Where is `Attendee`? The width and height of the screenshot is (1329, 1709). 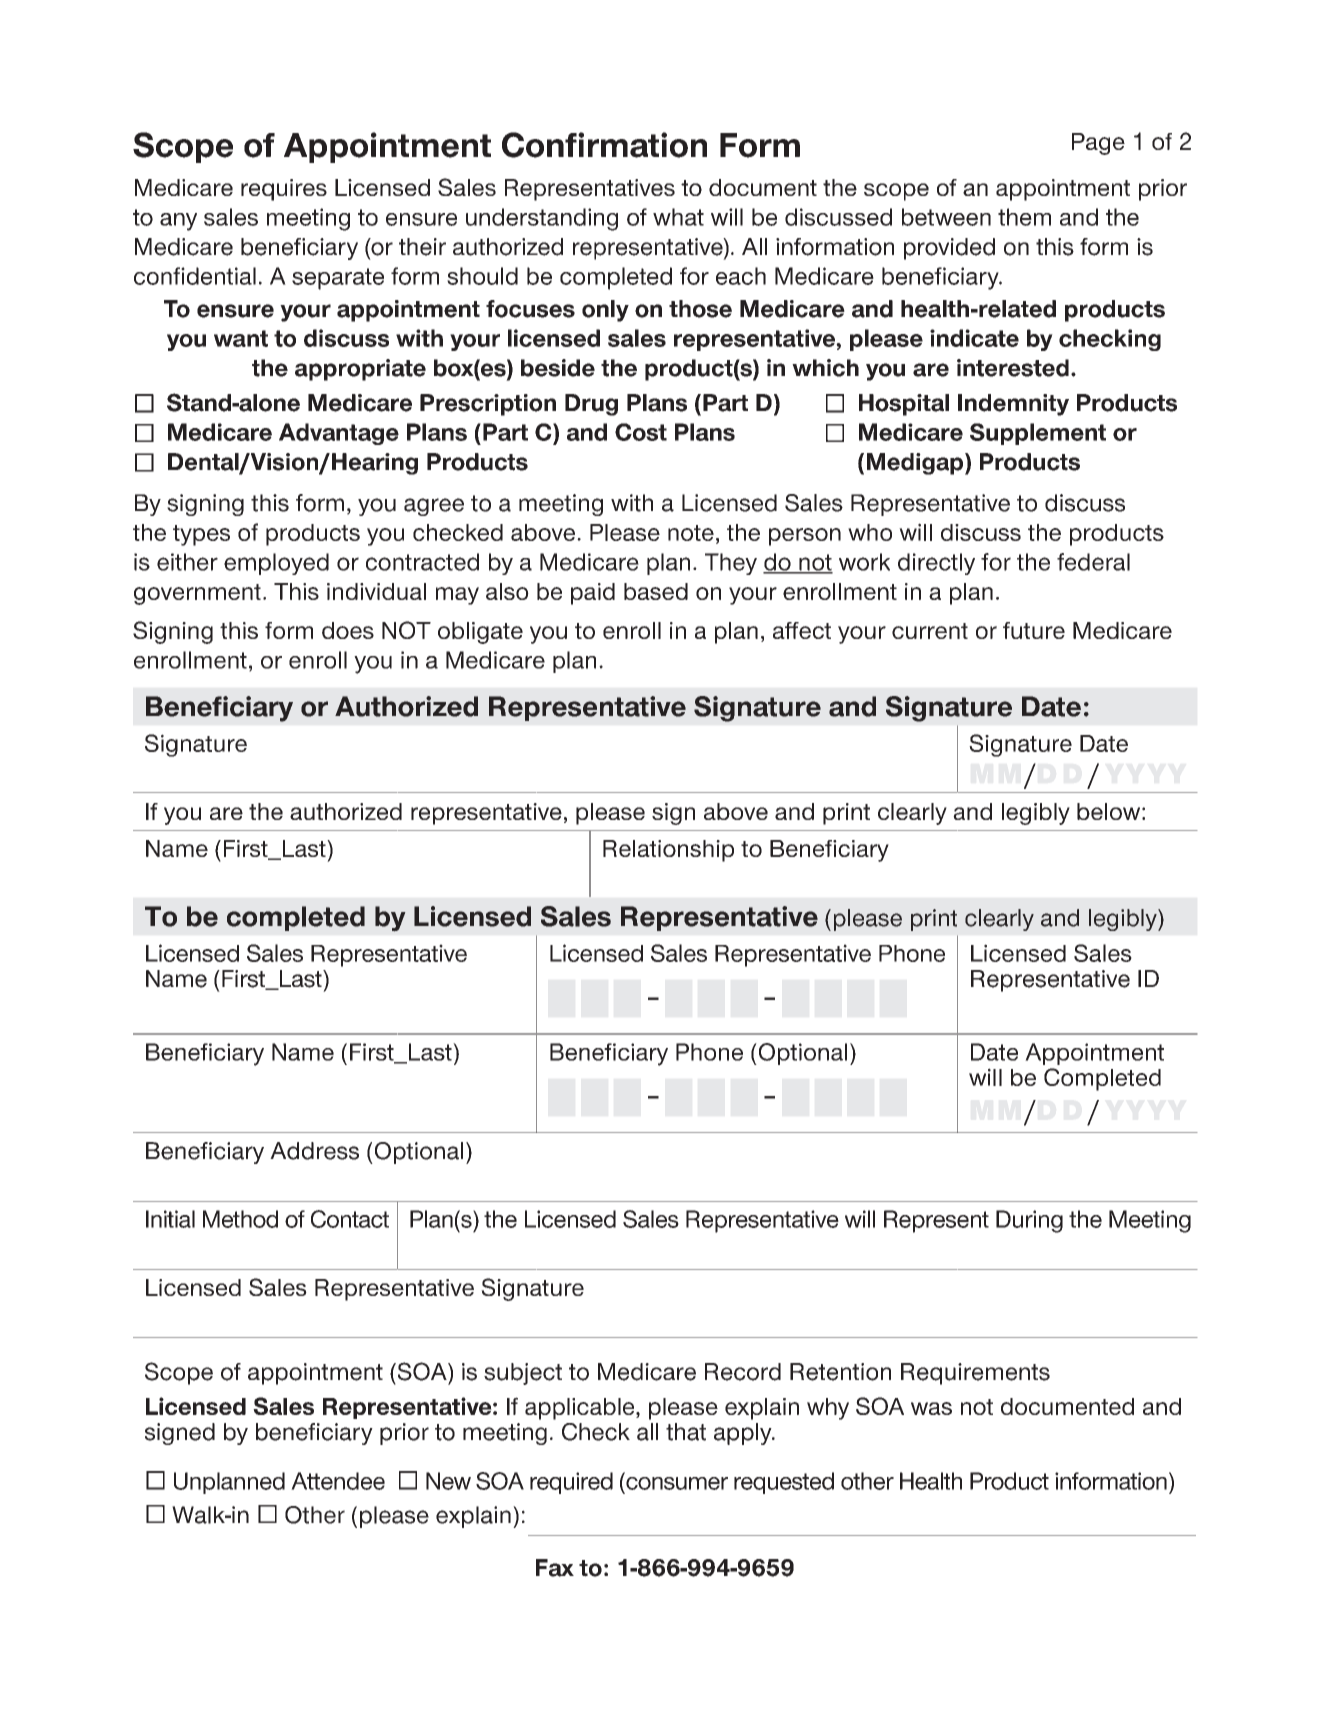 Attendee is located at coordinates (338, 1481).
